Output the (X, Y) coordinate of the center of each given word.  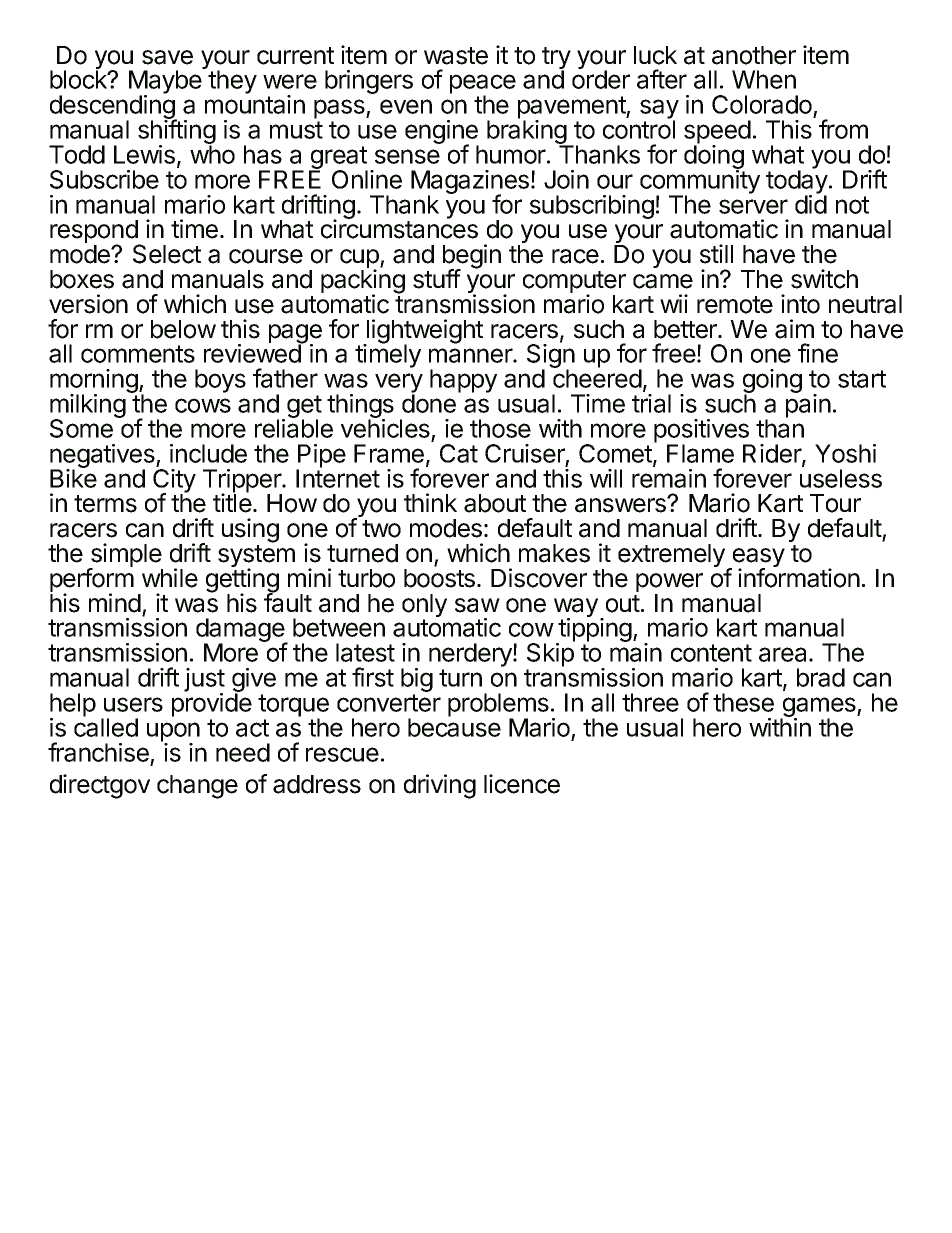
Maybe (165, 83)
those (500, 428)
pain (808, 405)
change (197, 787)
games (819, 708)
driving (440, 786)
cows (203, 405)
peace (483, 85)
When (764, 79)
